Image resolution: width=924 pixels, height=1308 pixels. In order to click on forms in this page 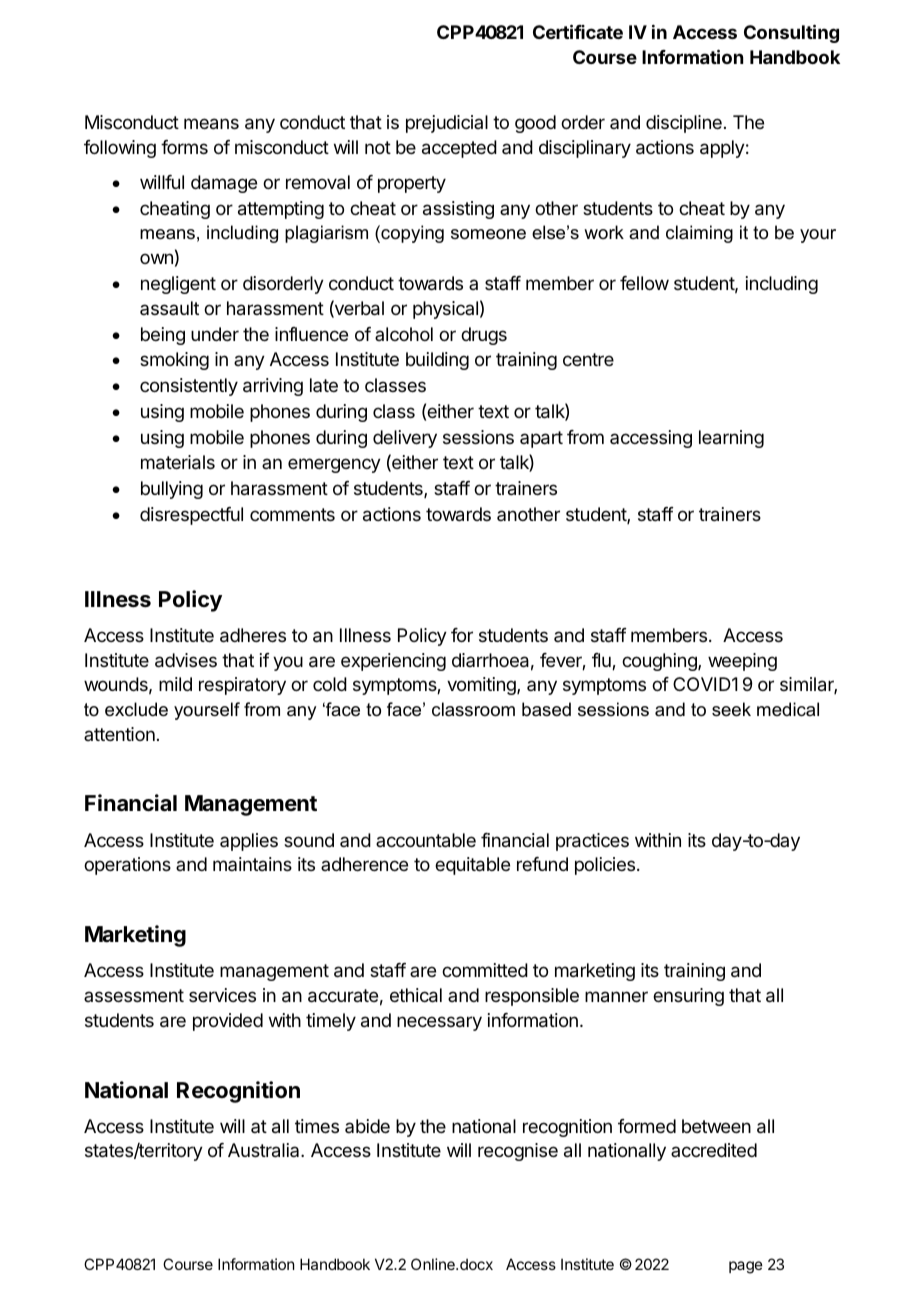, I will do `click(184, 147)`.
